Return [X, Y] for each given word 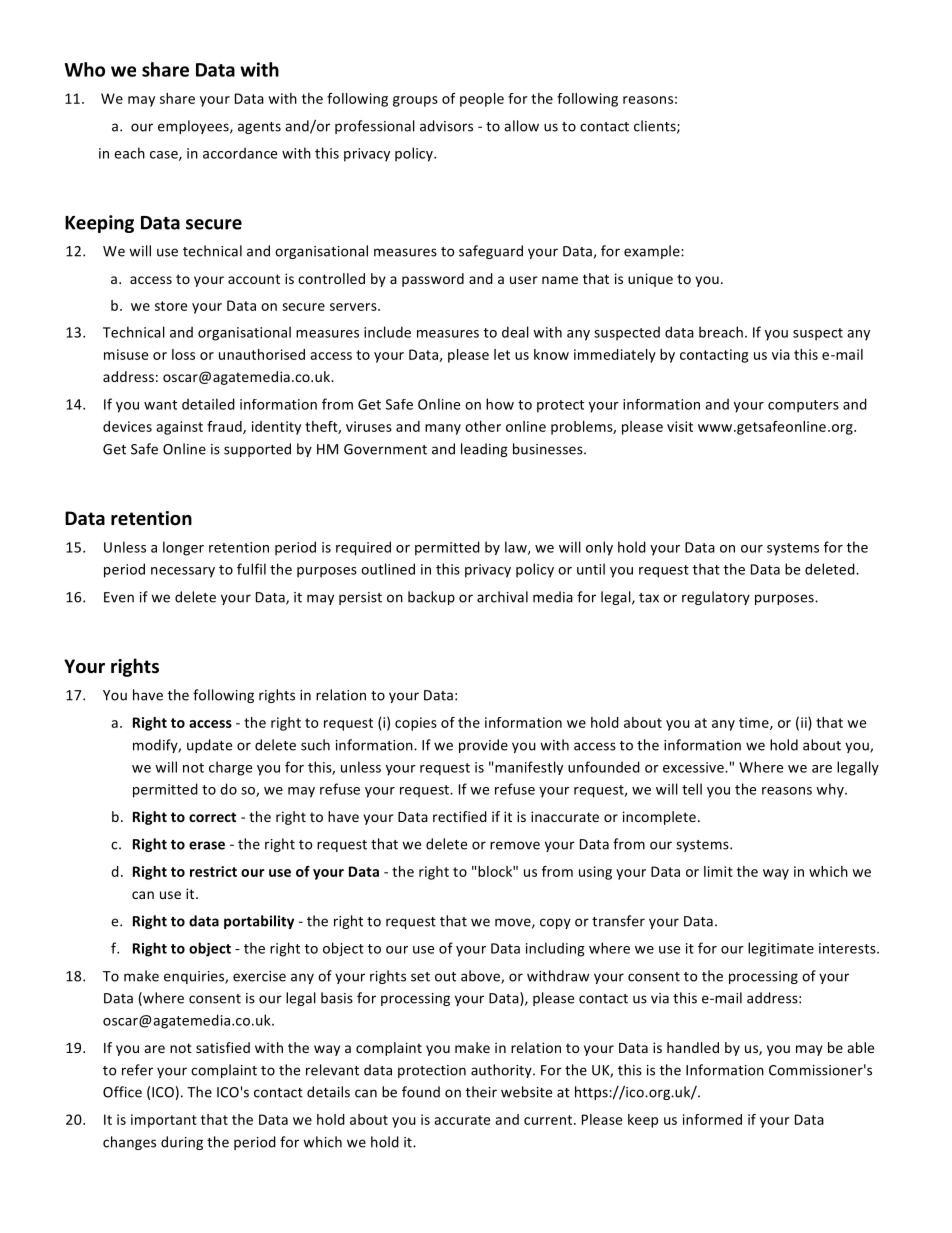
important [164, 1121]
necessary [183, 572]
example [653, 252]
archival [502, 597]
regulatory [716, 598]
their [481, 1092]
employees [194, 127]
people [482, 100]
